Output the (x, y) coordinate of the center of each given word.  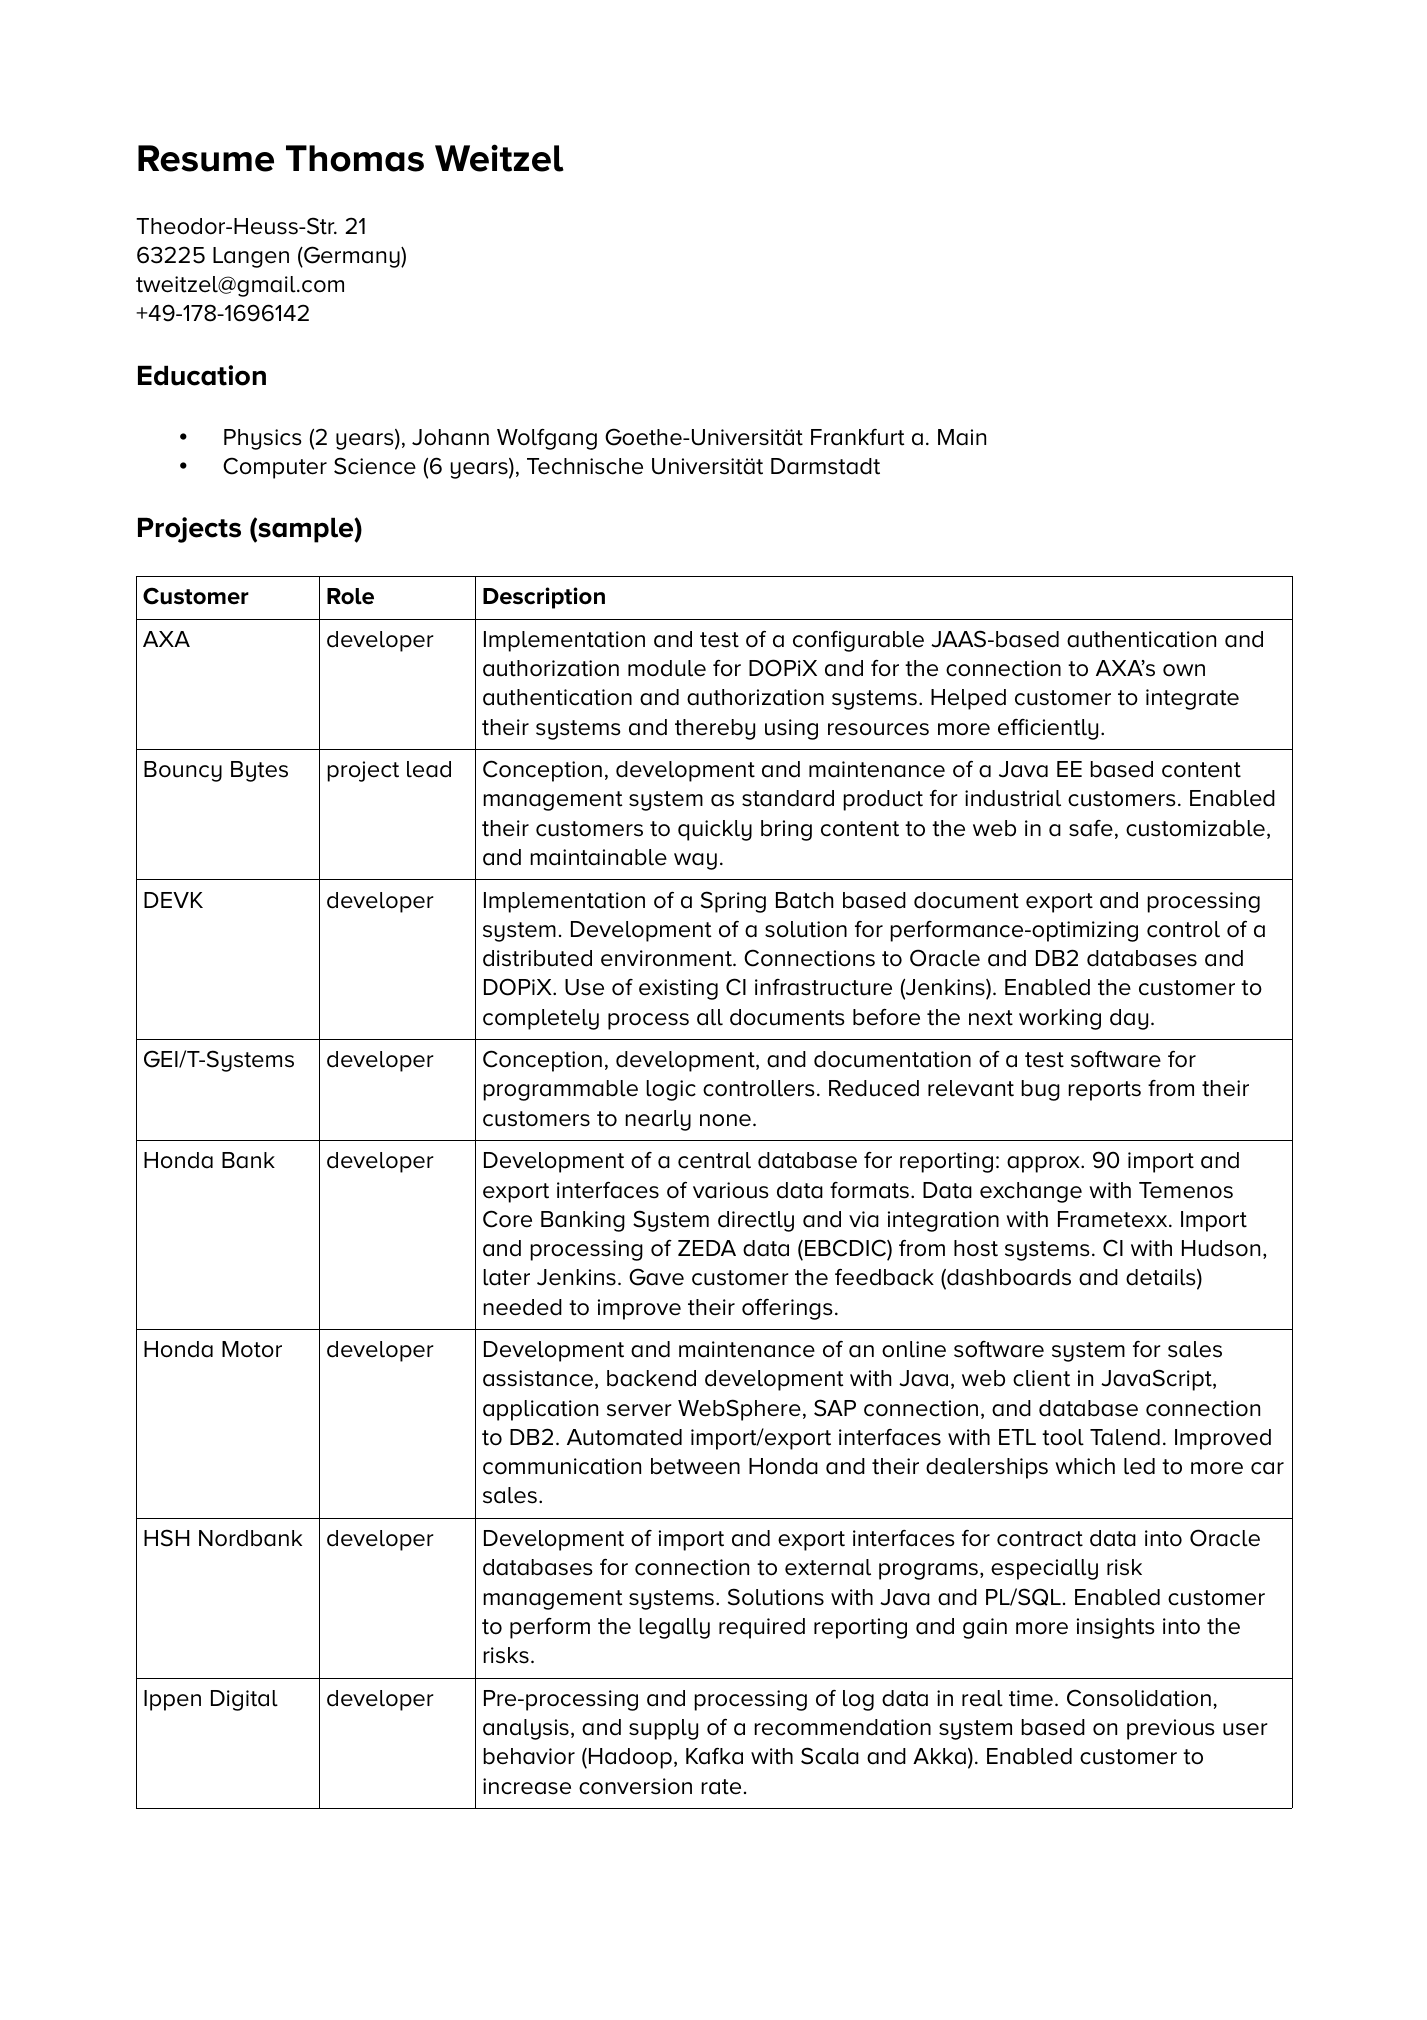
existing (678, 989)
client (1041, 1378)
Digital (244, 1700)
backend (651, 1378)
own (1184, 670)
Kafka (714, 1756)
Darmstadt (825, 466)
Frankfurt (858, 437)
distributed (537, 958)
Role (350, 596)
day (1129, 1019)
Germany (352, 257)
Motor (252, 1349)
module (667, 668)
